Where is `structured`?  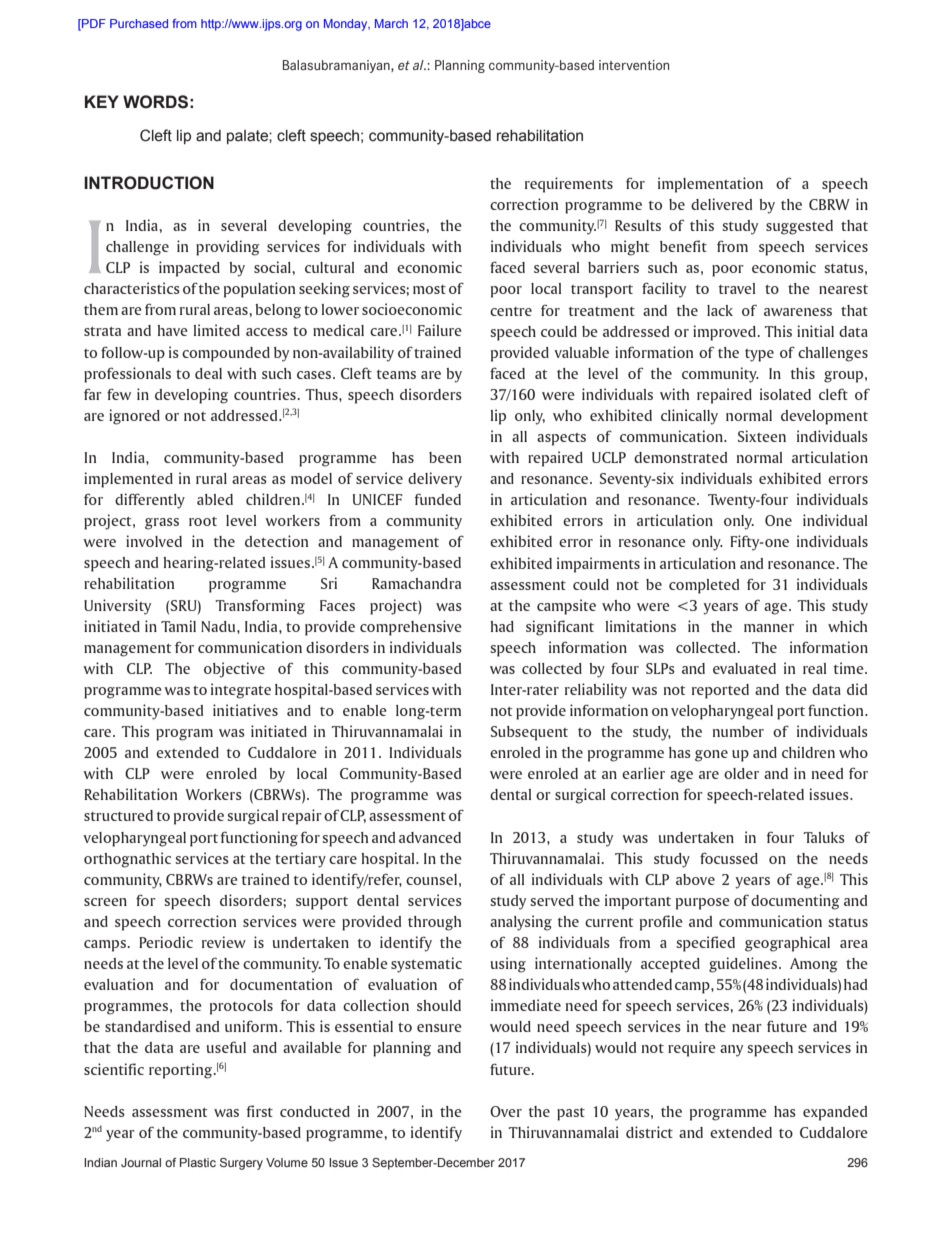 structured is located at coordinates (118, 815).
